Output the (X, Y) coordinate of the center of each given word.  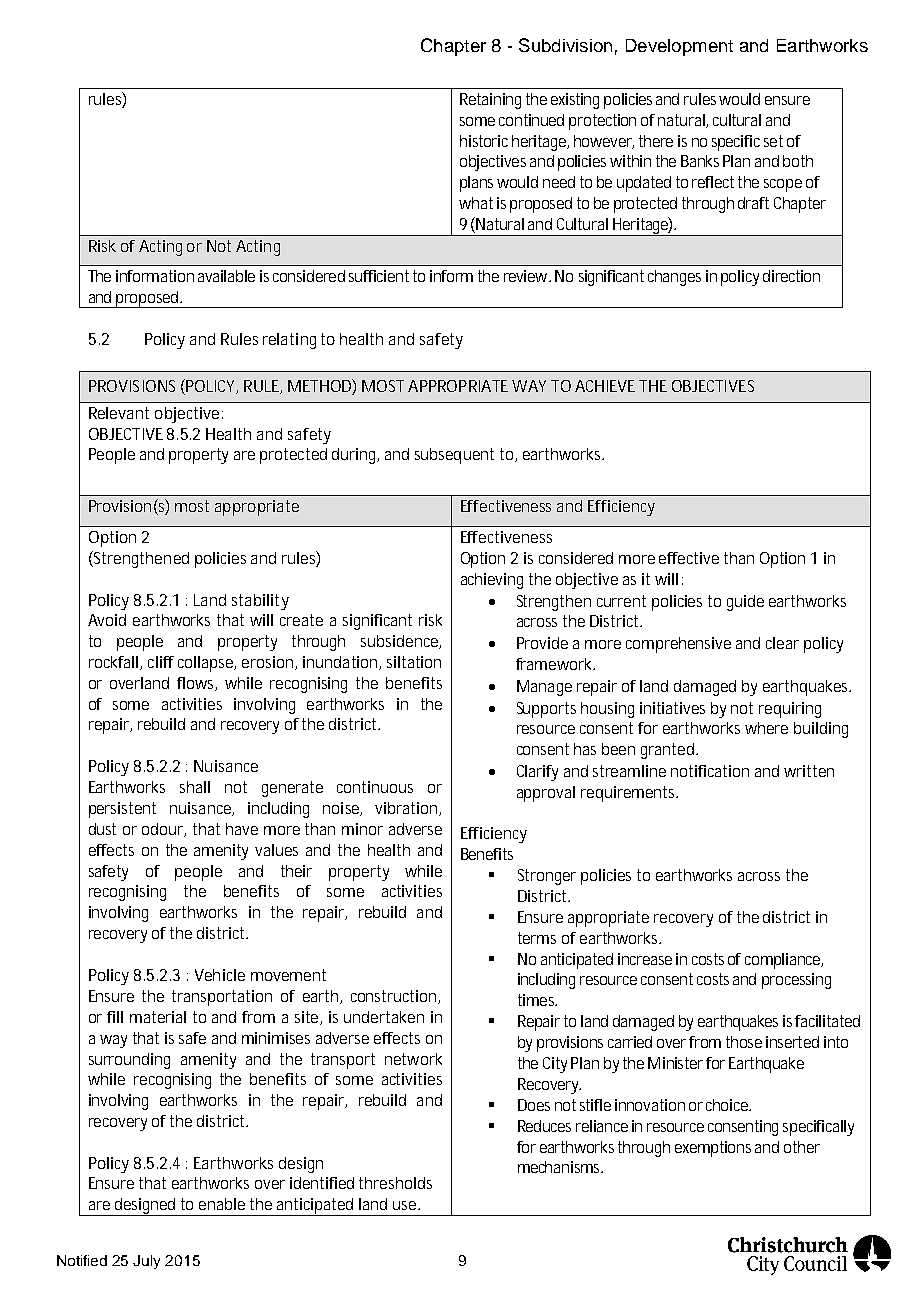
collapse (207, 664)
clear (782, 643)
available (226, 276)
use (406, 1205)
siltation (414, 662)
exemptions (713, 1149)
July (146, 1262)
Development (679, 47)
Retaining (490, 101)
